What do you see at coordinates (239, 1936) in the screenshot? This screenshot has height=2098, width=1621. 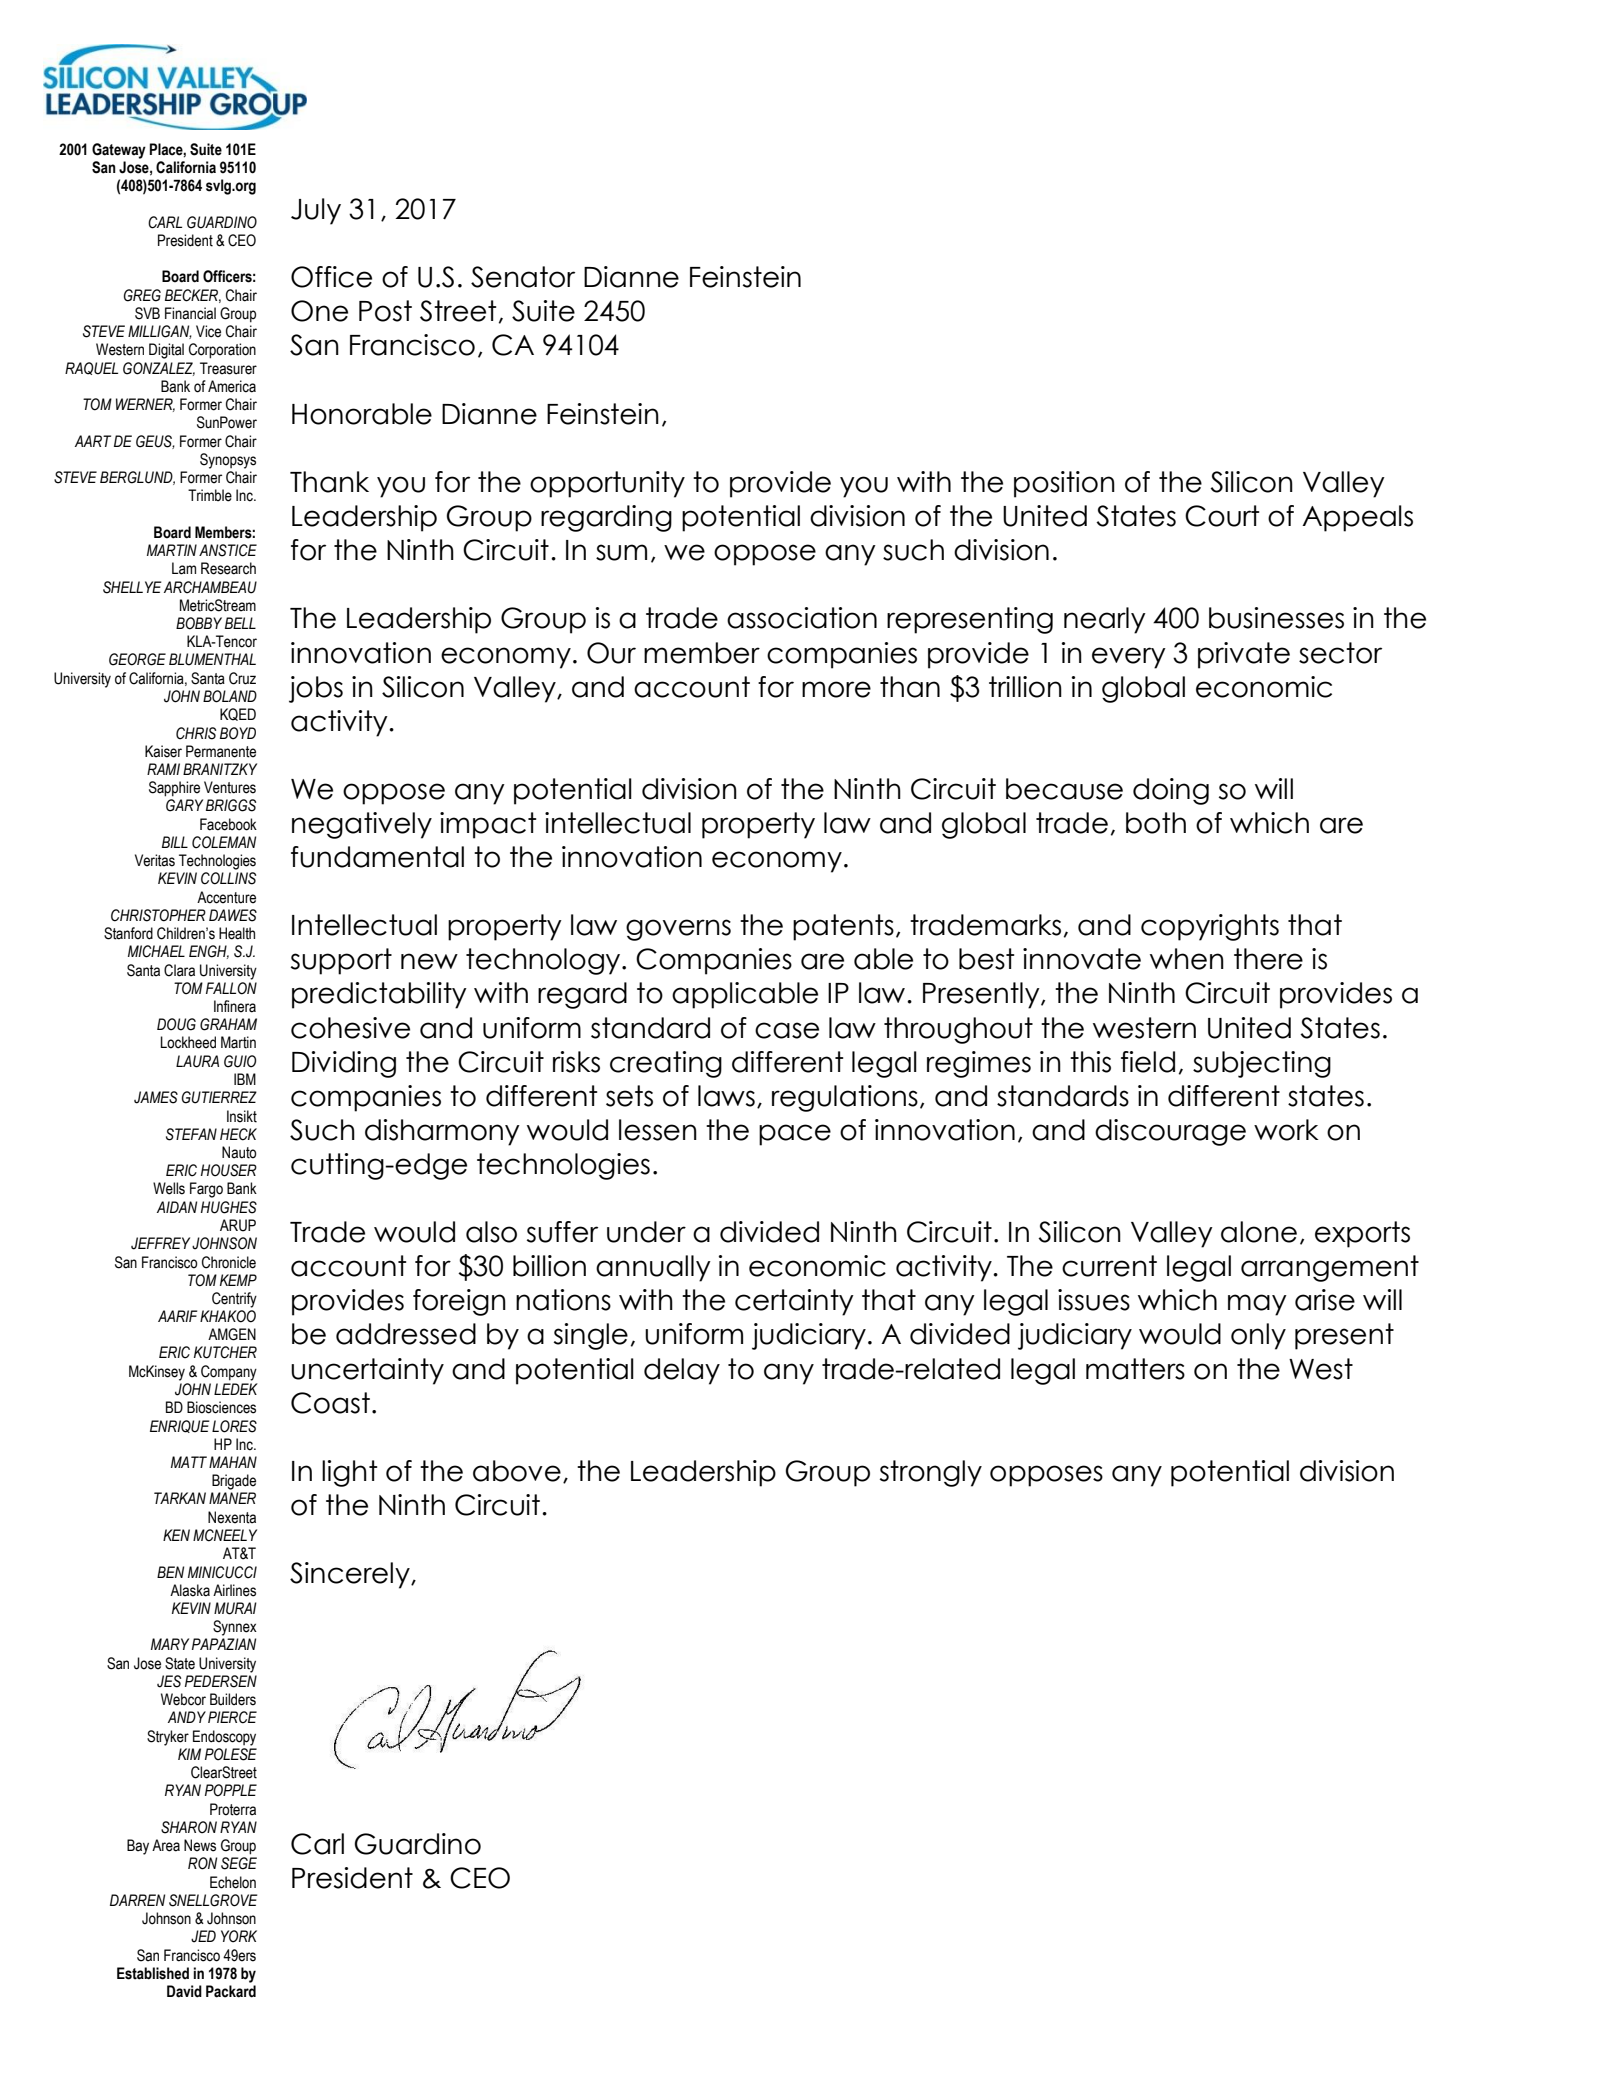 I see `YORK` at bounding box center [239, 1936].
